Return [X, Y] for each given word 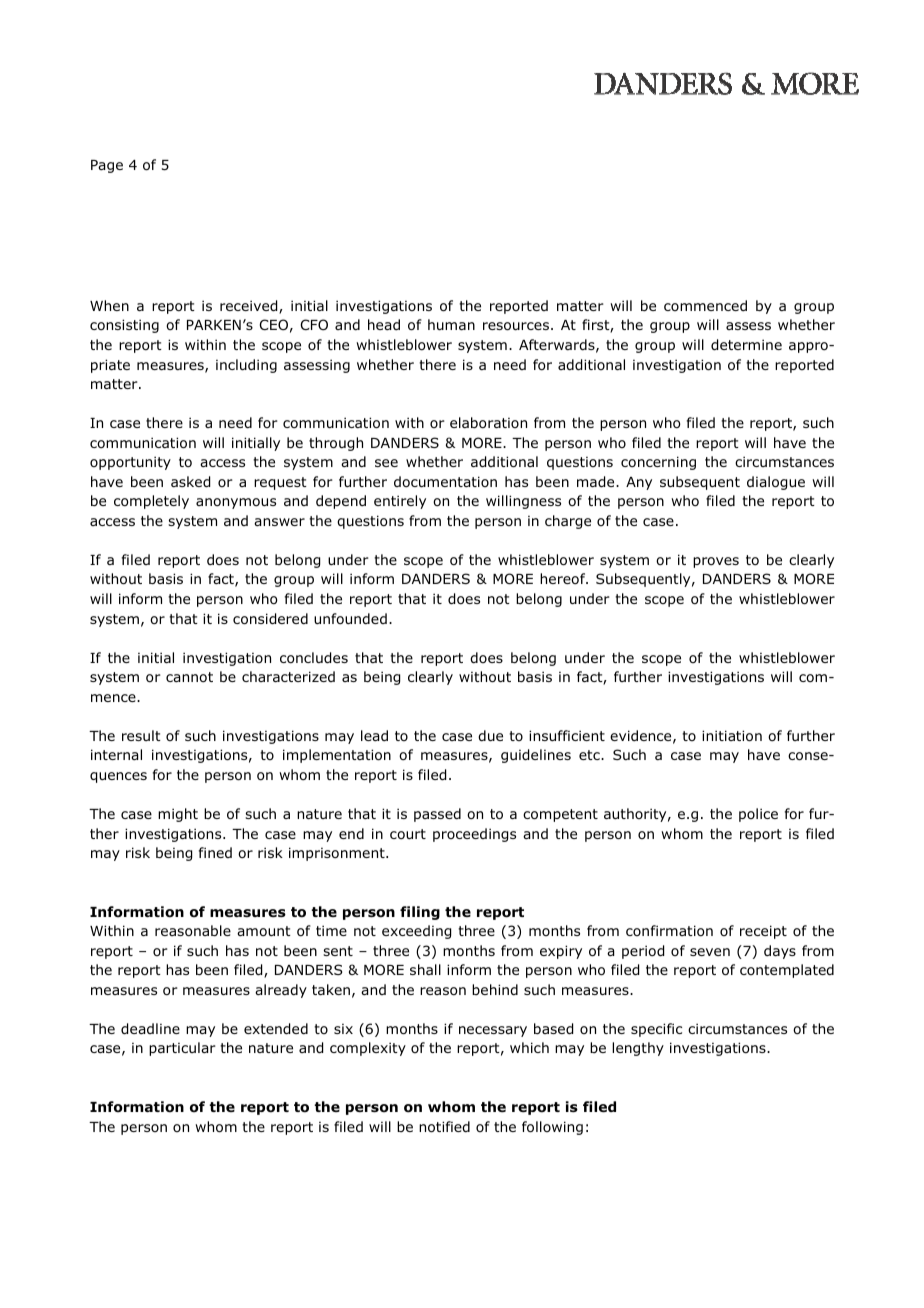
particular [182, 1049]
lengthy [638, 1049]
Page [107, 166]
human [451, 324]
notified [444, 1127]
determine [746, 345]
